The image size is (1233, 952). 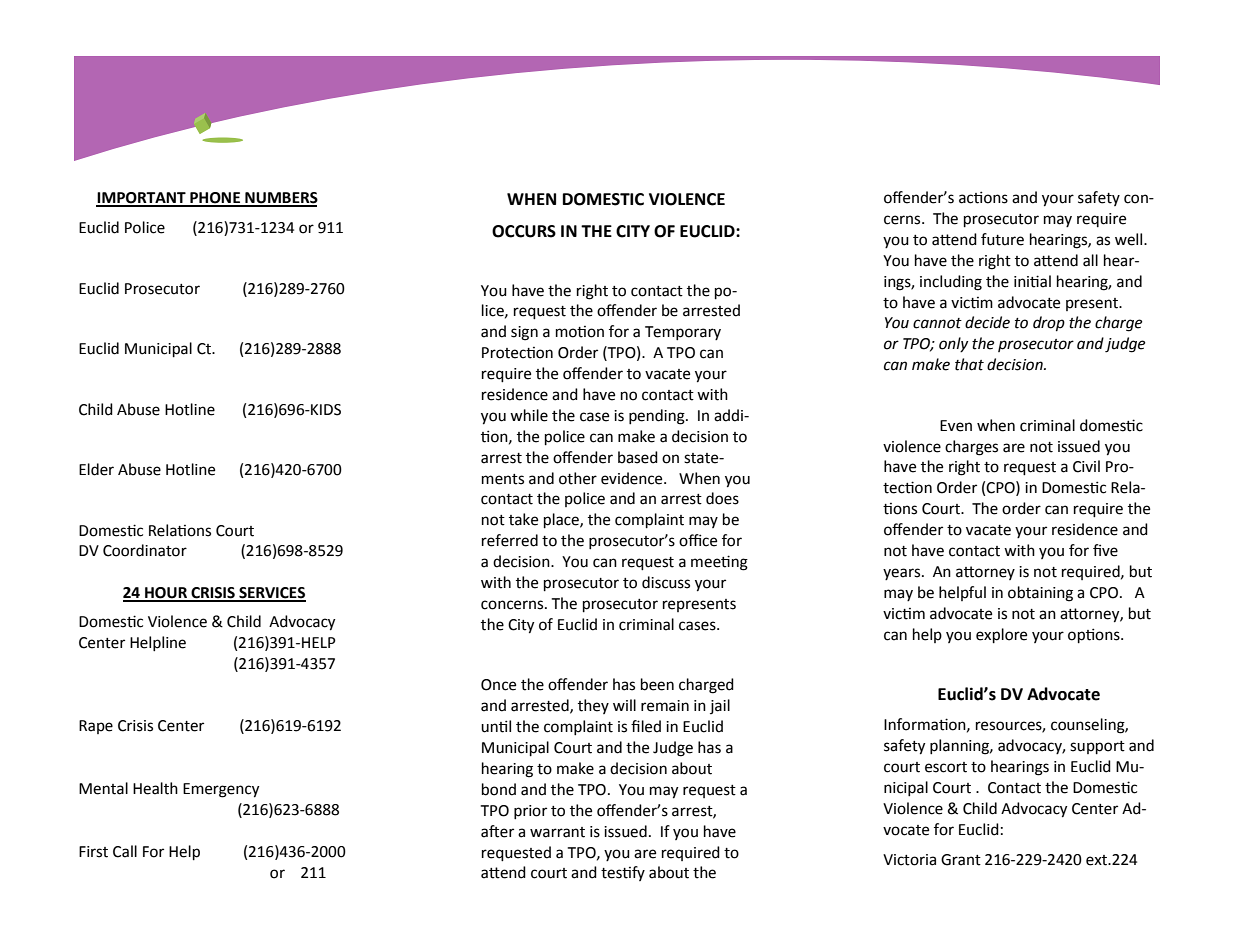 What do you see at coordinates (1002, 239) in the image?
I see `future` at bounding box center [1002, 239].
